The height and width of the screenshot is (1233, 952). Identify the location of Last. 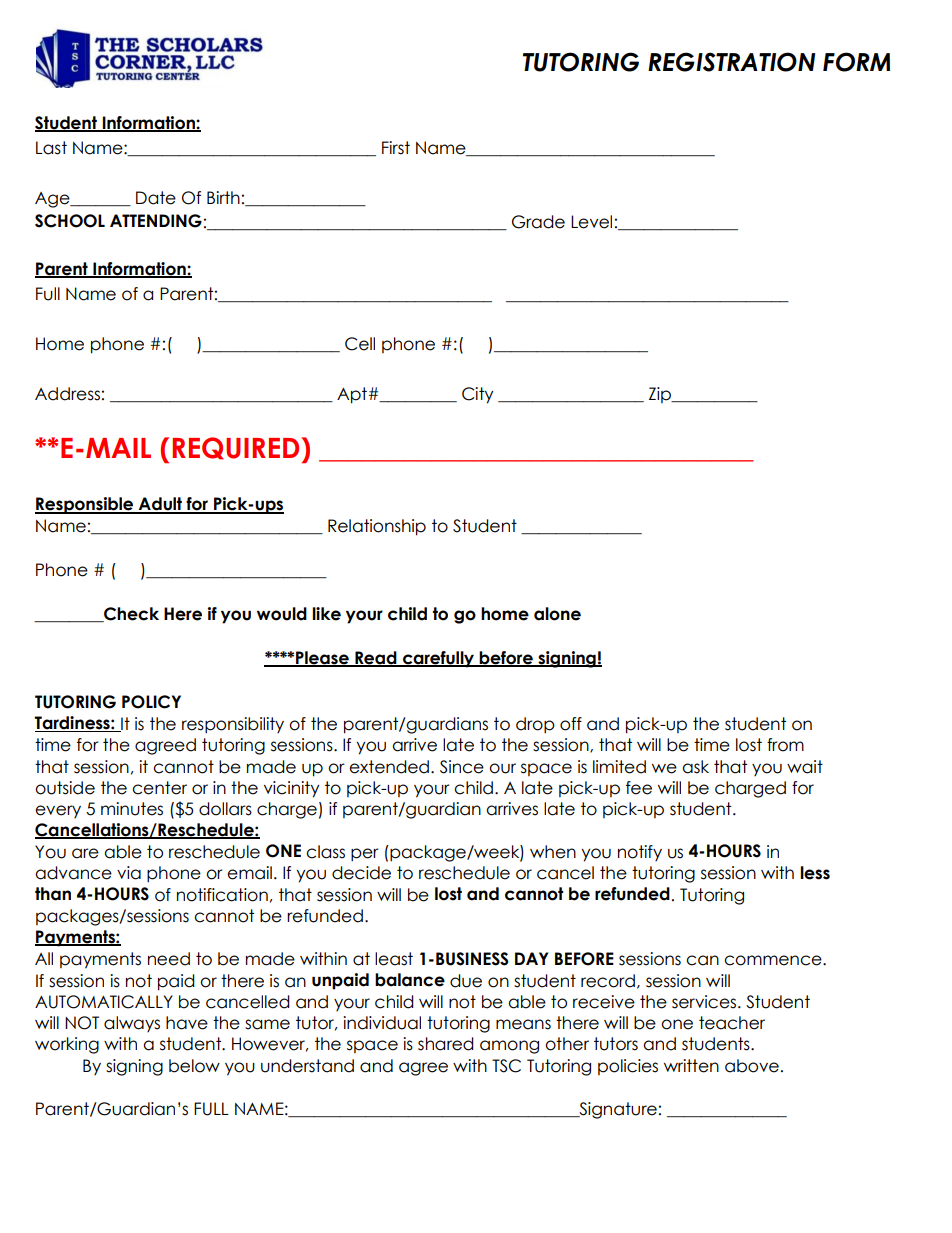
(51, 148).
